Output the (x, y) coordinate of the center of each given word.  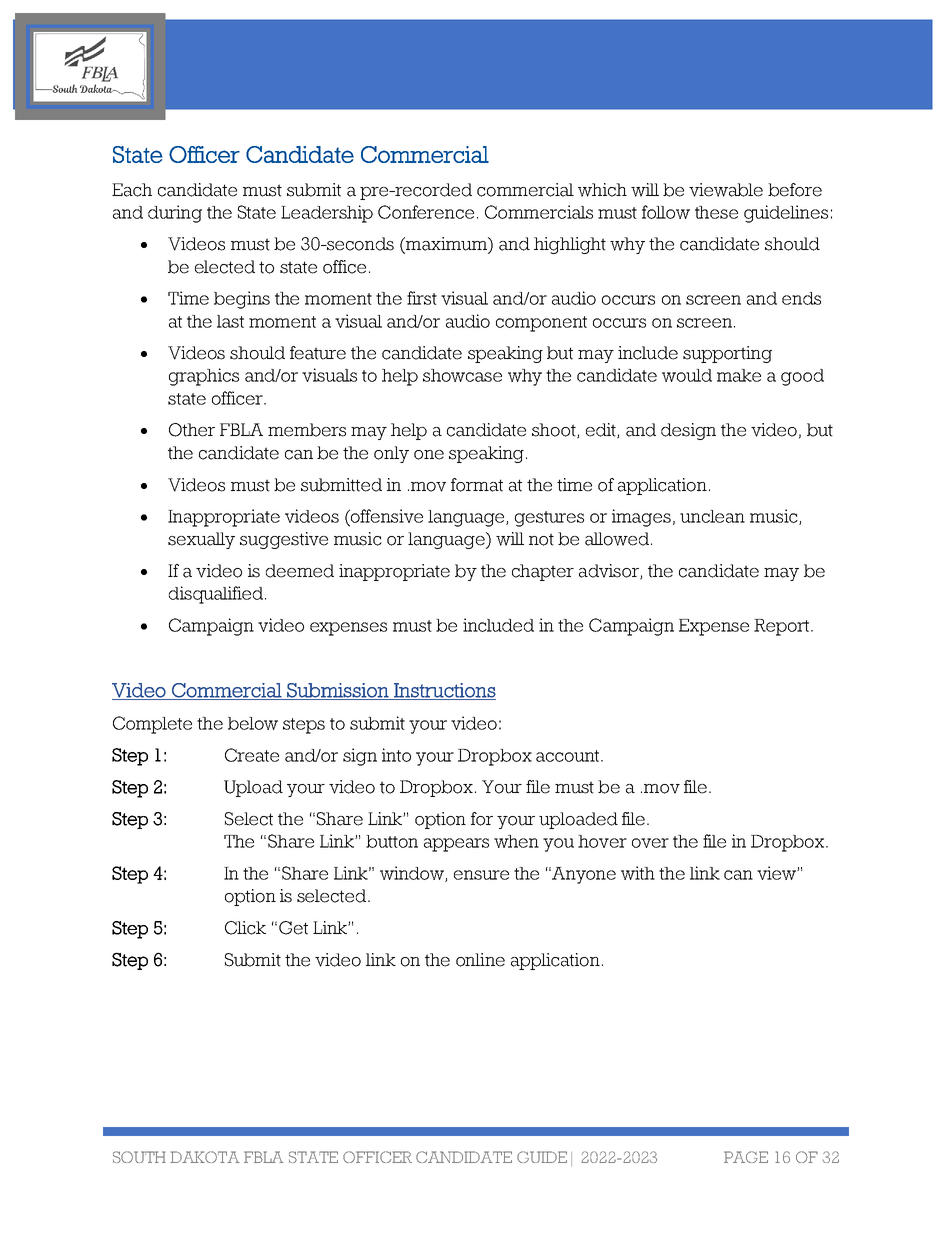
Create (252, 755)
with (638, 873)
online (480, 960)
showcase (462, 375)
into (396, 755)
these (716, 212)
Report (783, 627)
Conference (426, 212)
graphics (204, 377)
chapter (543, 572)
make (739, 375)
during (175, 214)
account (569, 756)
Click (245, 928)
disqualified (217, 595)
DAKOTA (205, 1157)
